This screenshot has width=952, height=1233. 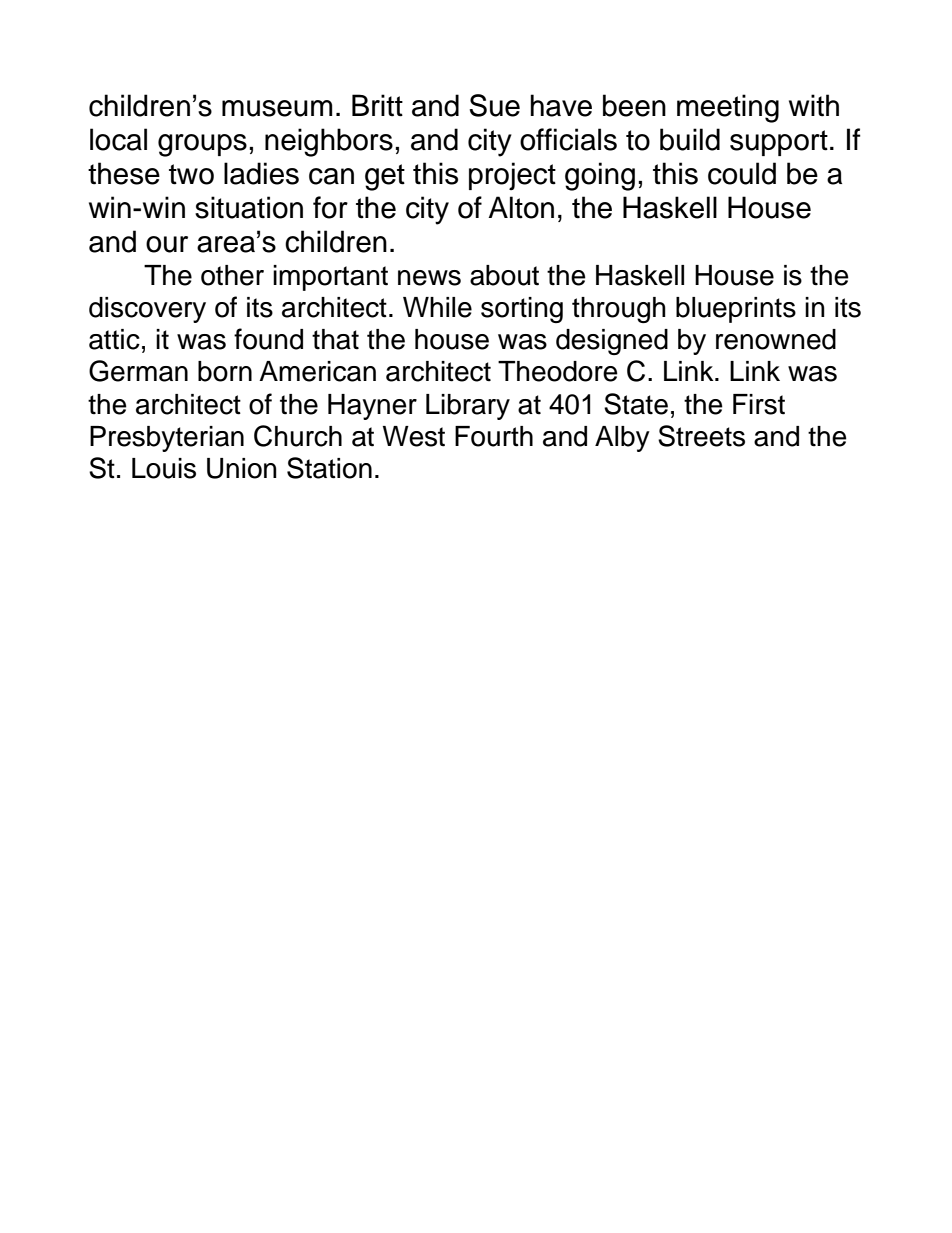 I want to click on found, so click(x=268, y=339).
